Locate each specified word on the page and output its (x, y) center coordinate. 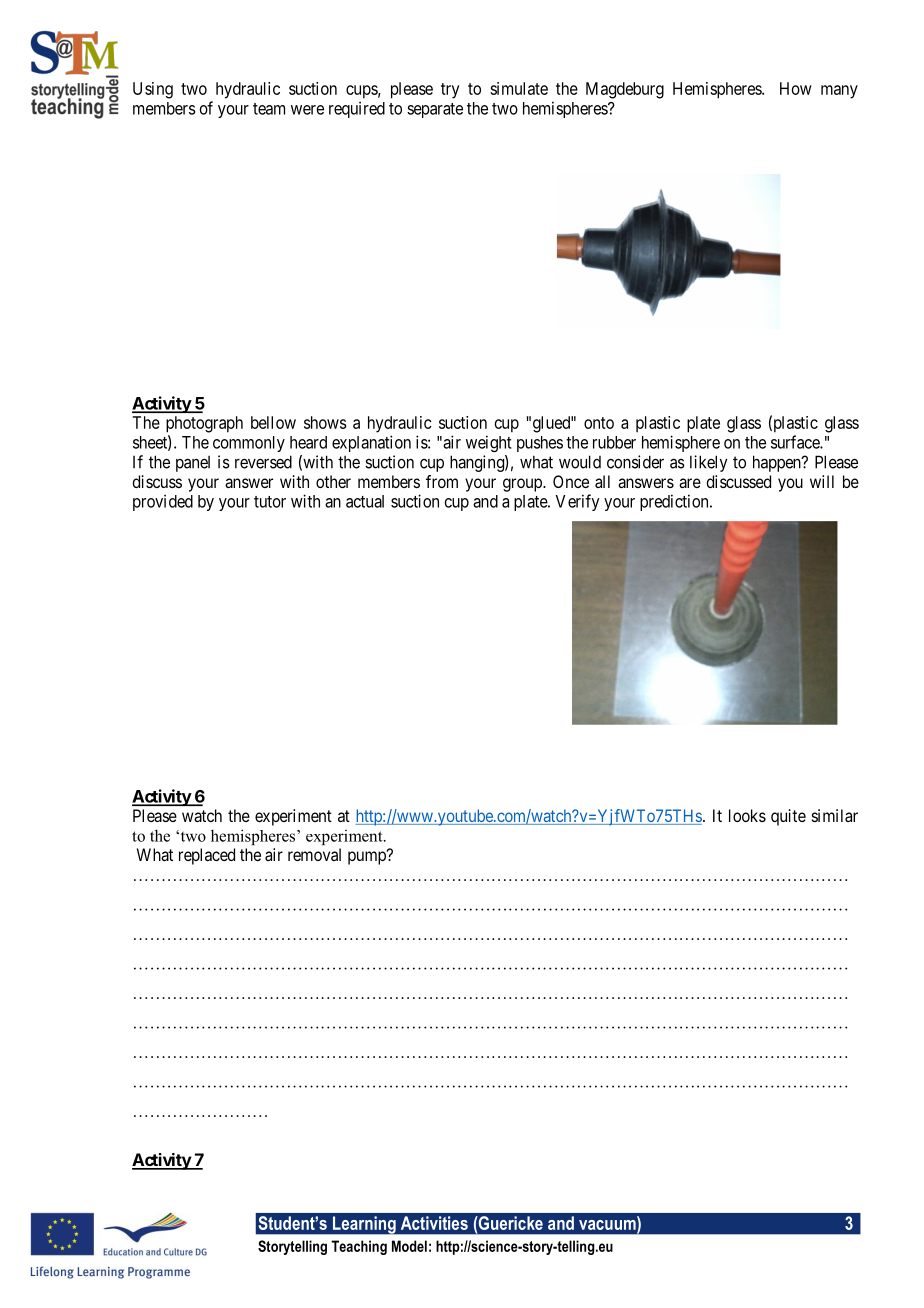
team (269, 109)
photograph (204, 424)
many (839, 92)
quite (788, 817)
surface (796, 442)
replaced (207, 856)
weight (489, 443)
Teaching (359, 1247)
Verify (577, 502)
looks (747, 815)
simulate (519, 88)
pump (368, 858)
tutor (270, 502)
